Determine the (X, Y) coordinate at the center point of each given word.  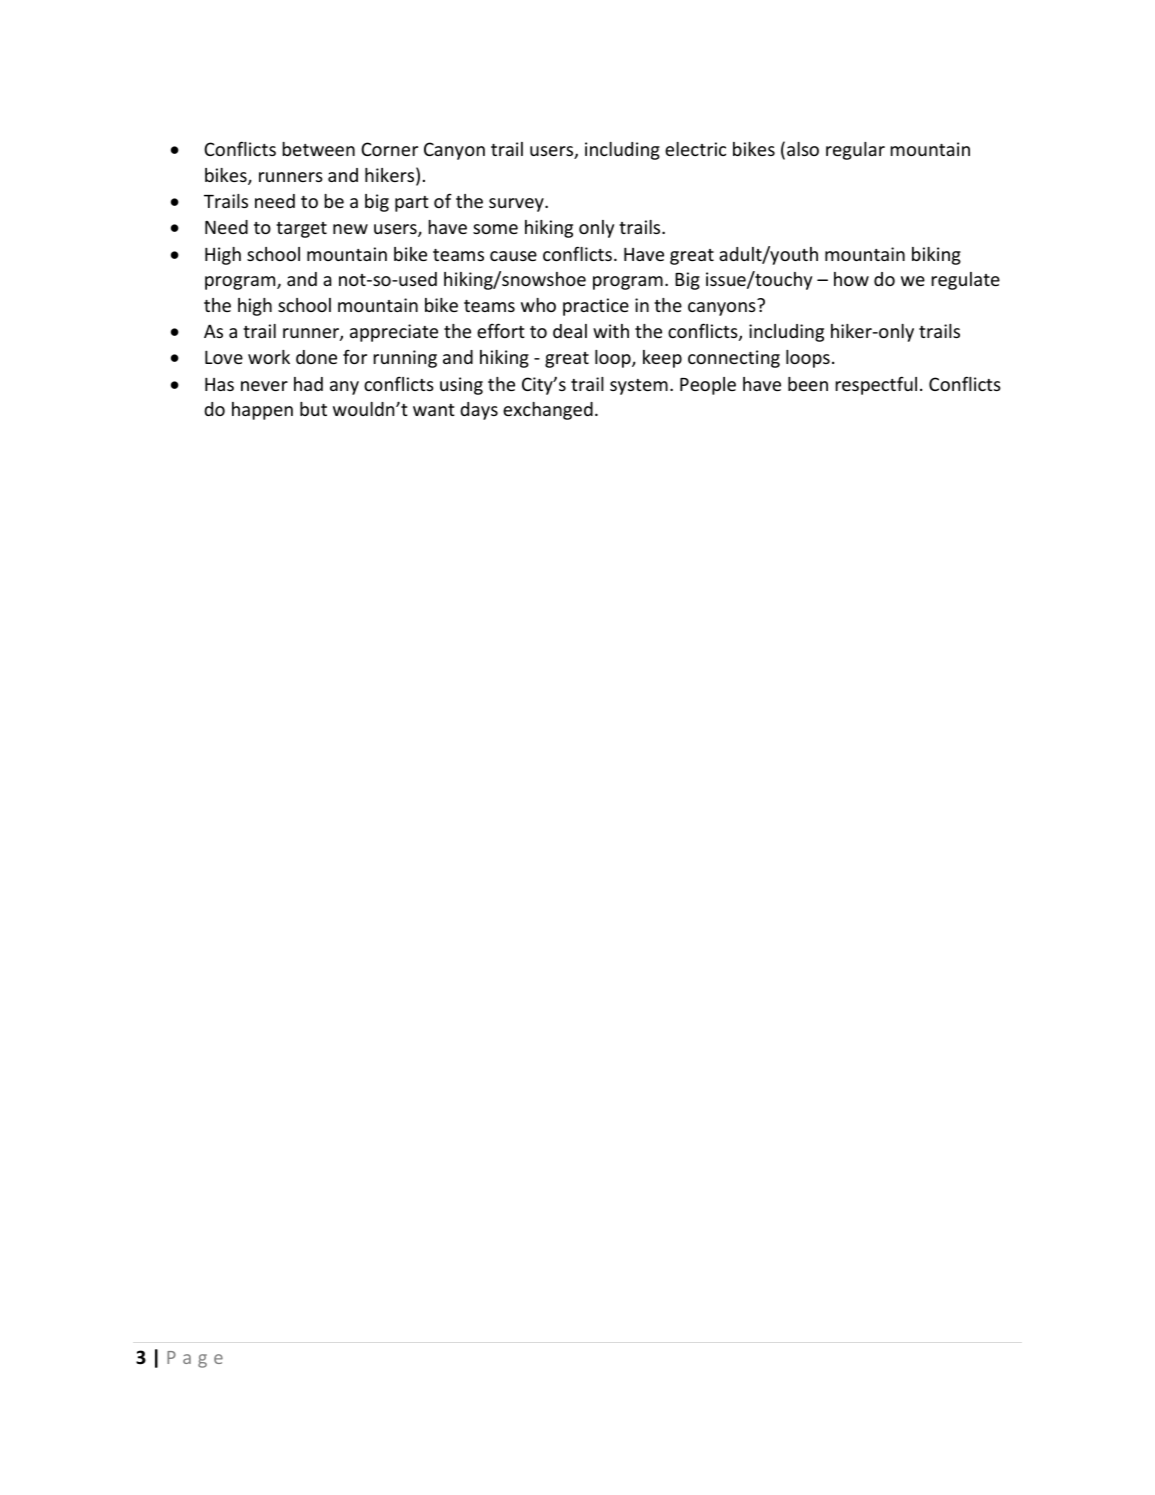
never (264, 386)
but (313, 409)
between (318, 149)
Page (195, 1359)
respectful (876, 385)
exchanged (548, 411)
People (708, 386)
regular (855, 151)
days (479, 411)
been (808, 384)
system (639, 387)
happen (262, 411)
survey (517, 205)
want (434, 410)
